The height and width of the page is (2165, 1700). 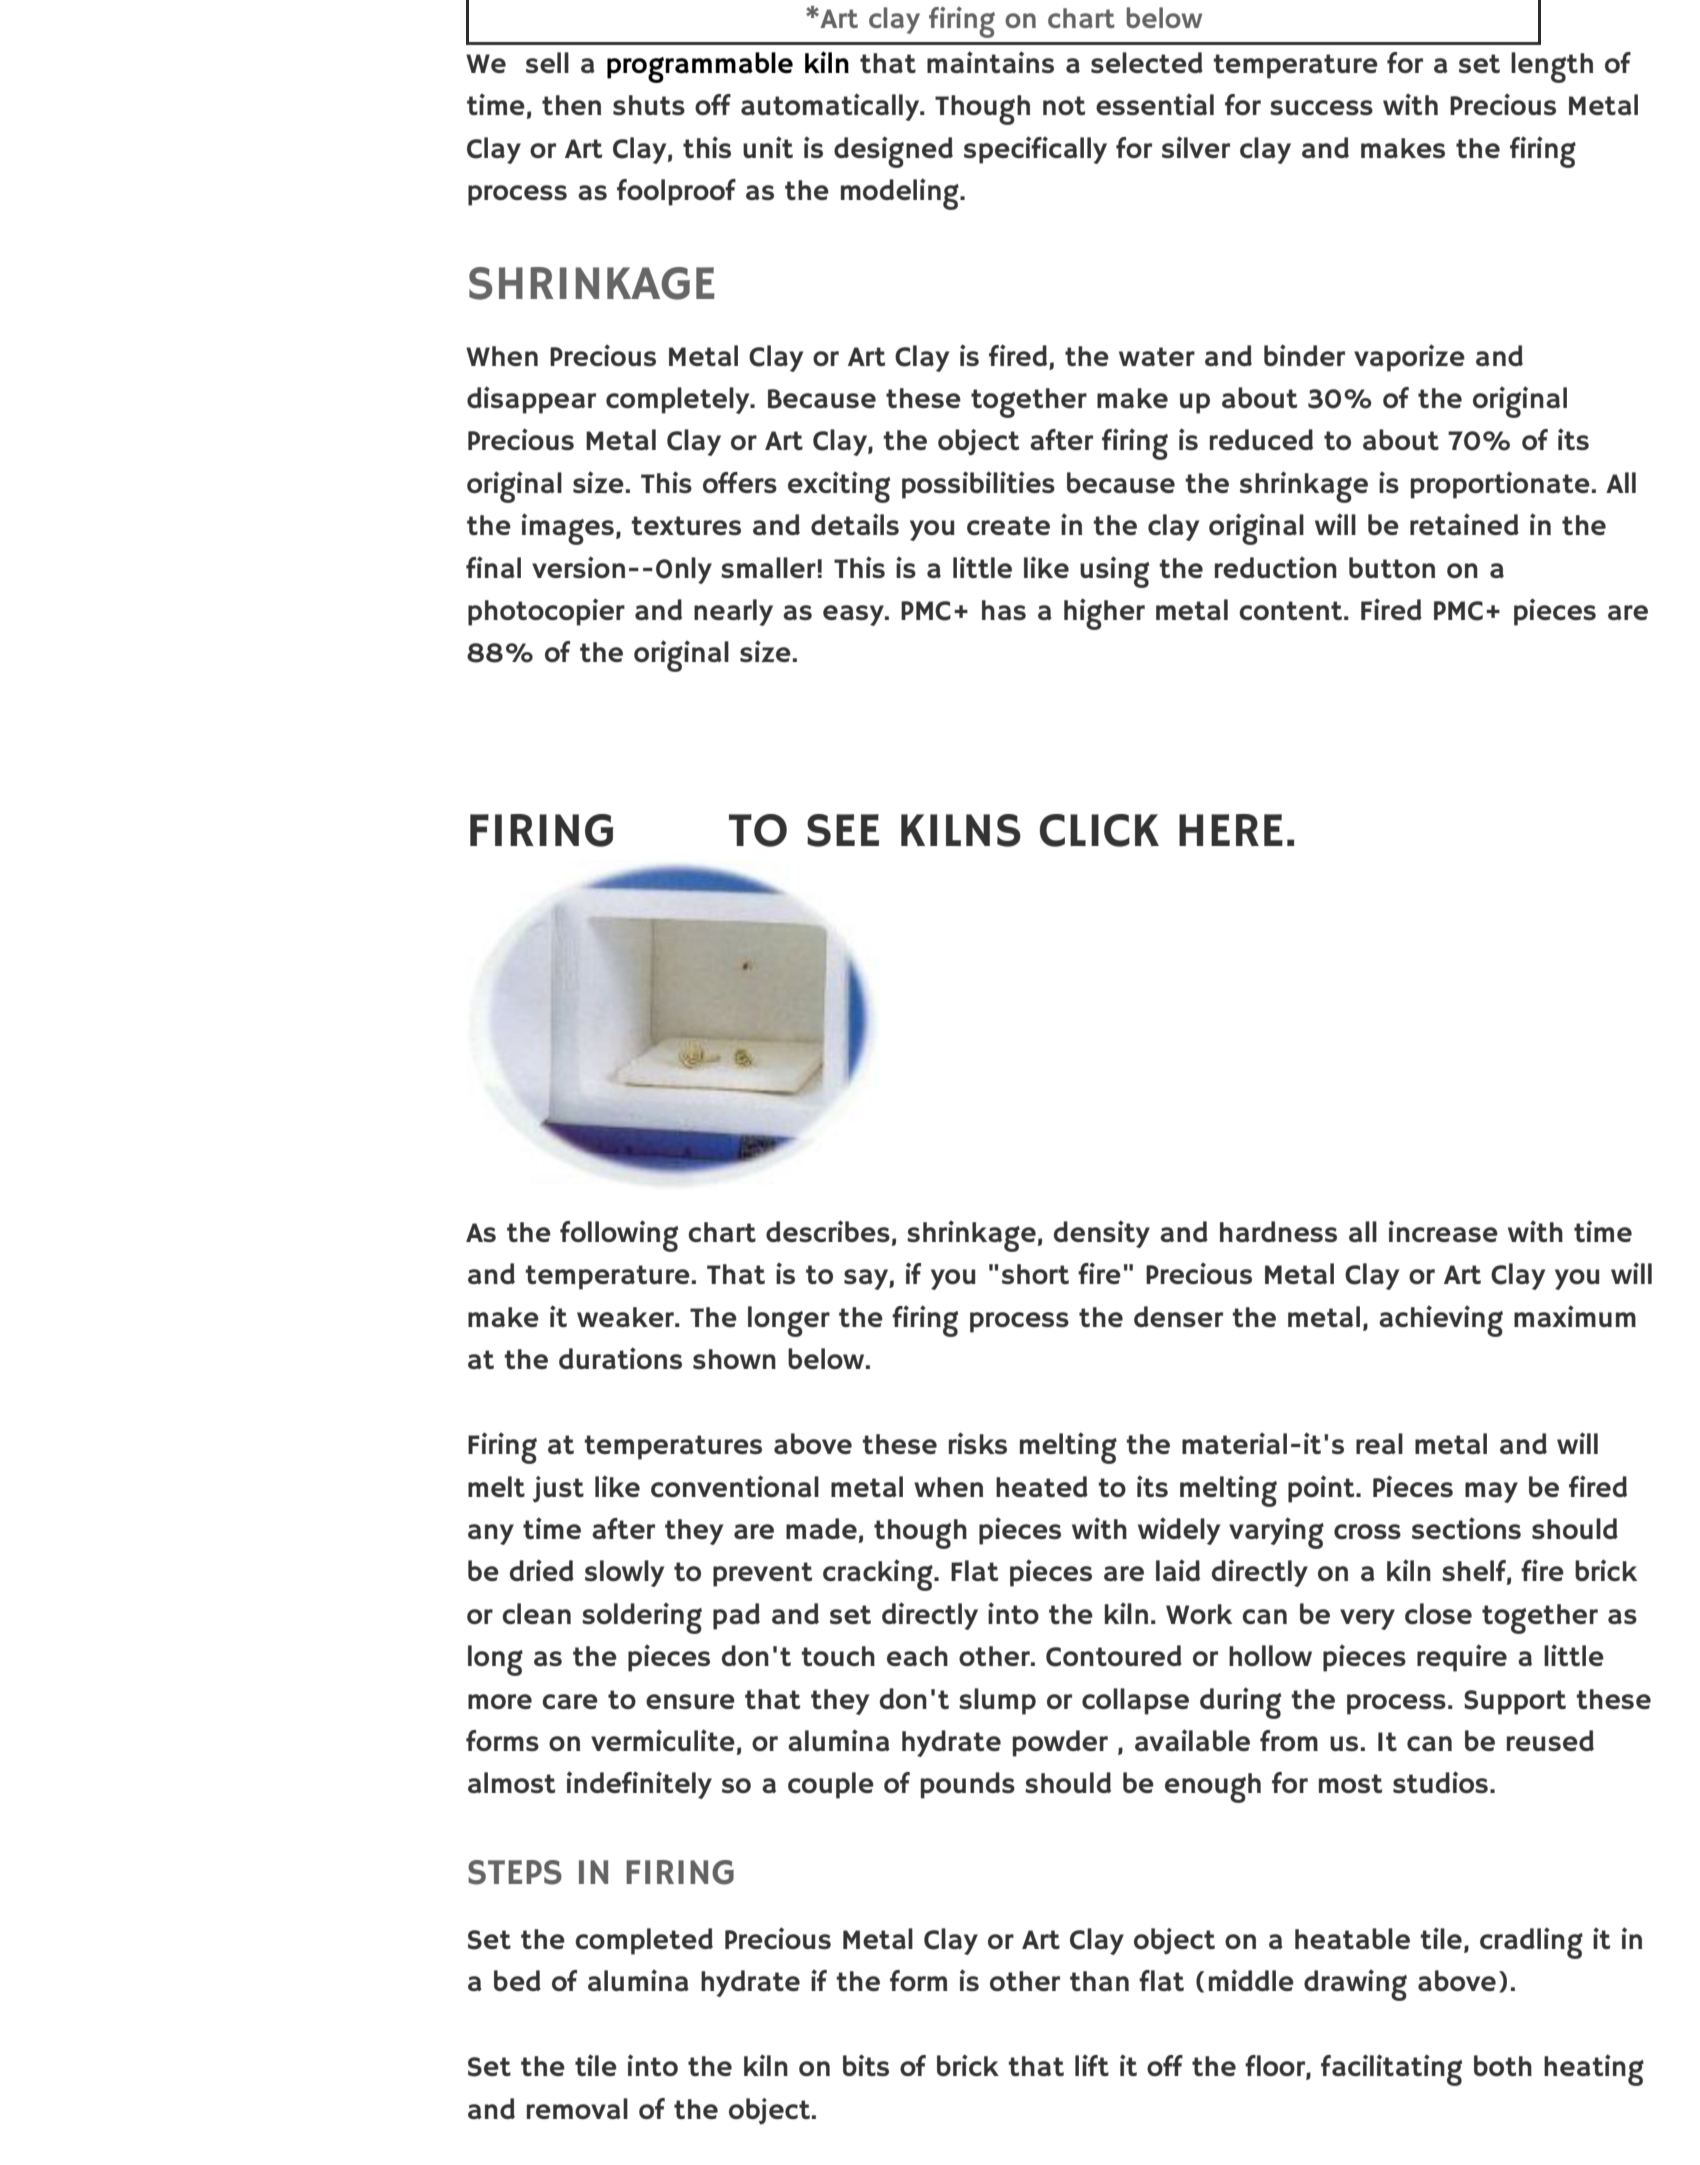 What do you see at coordinates (1464, 524) in the page?
I see `retained` at bounding box center [1464, 524].
